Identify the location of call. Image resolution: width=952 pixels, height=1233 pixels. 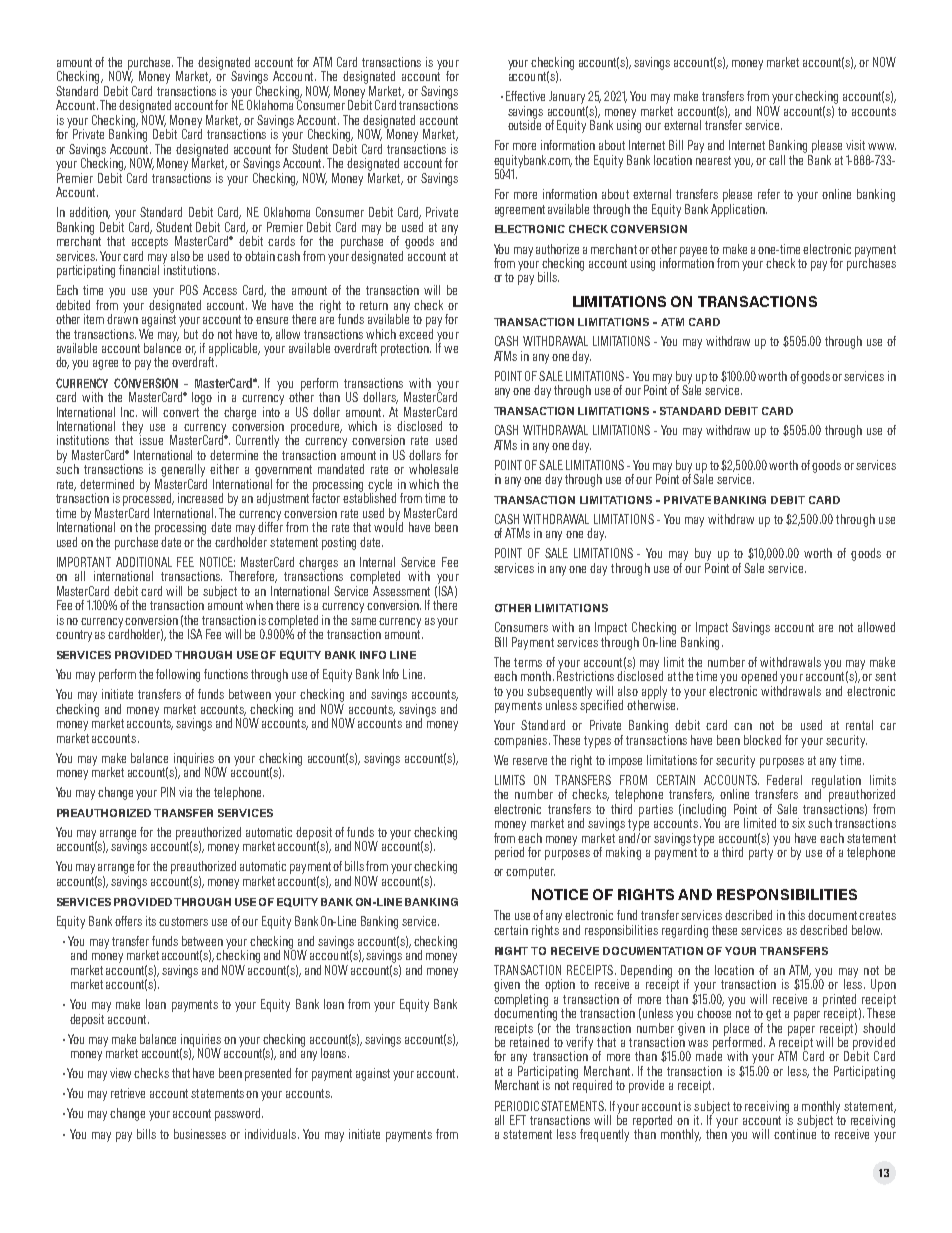
(777, 160).
